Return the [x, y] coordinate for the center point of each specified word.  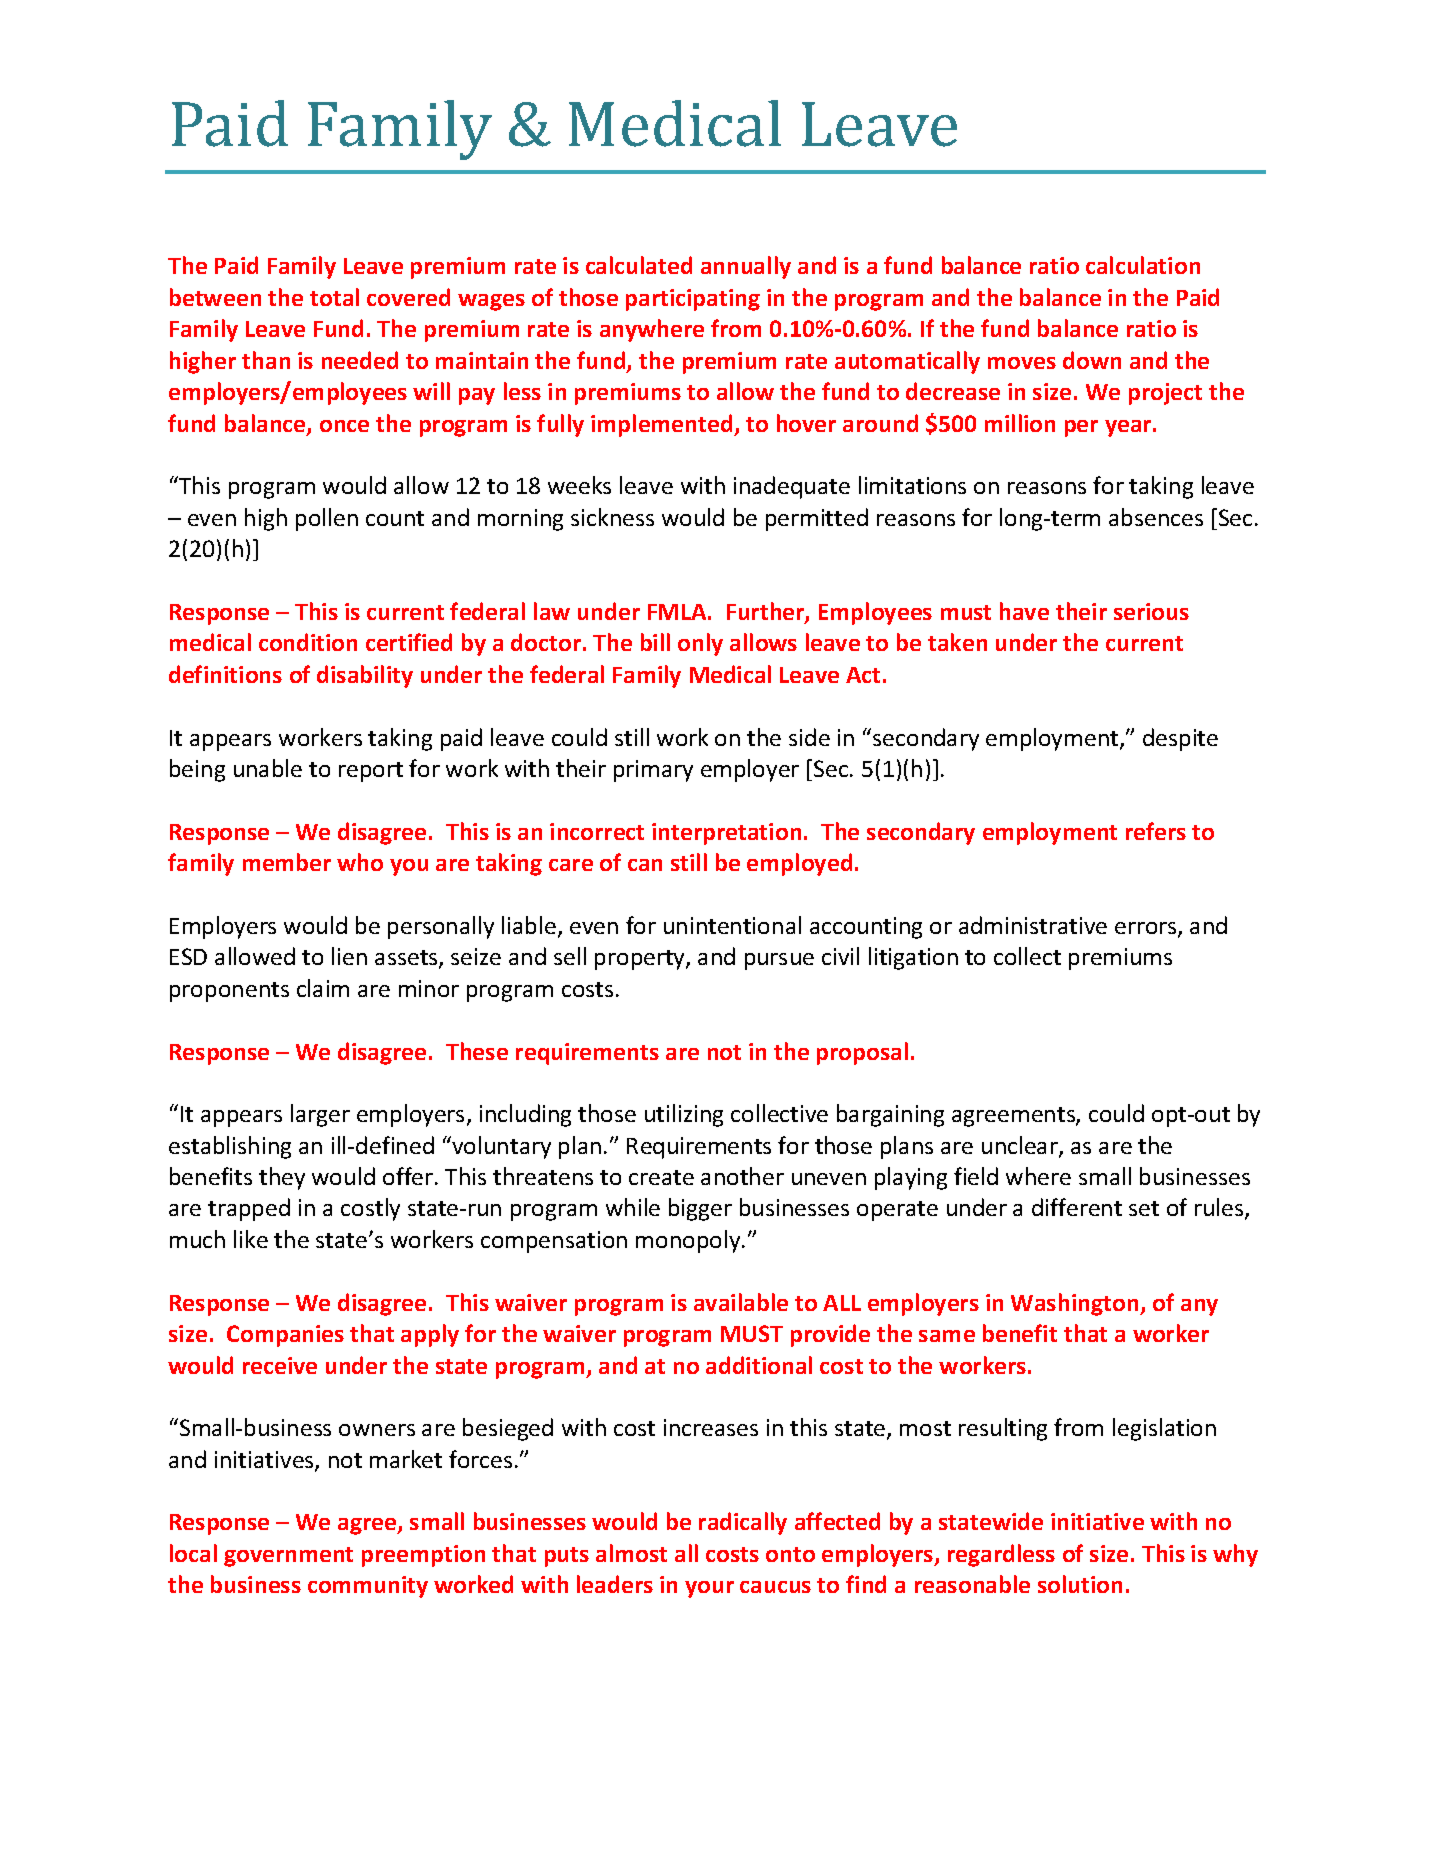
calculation [1143, 265]
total [334, 297]
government [288, 1557]
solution [1080, 1584]
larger [320, 1115]
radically [743, 1523]
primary [653, 771]
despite [1180, 739]
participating [693, 300]
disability [365, 676]
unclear [1021, 1146]
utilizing [684, 1115]
